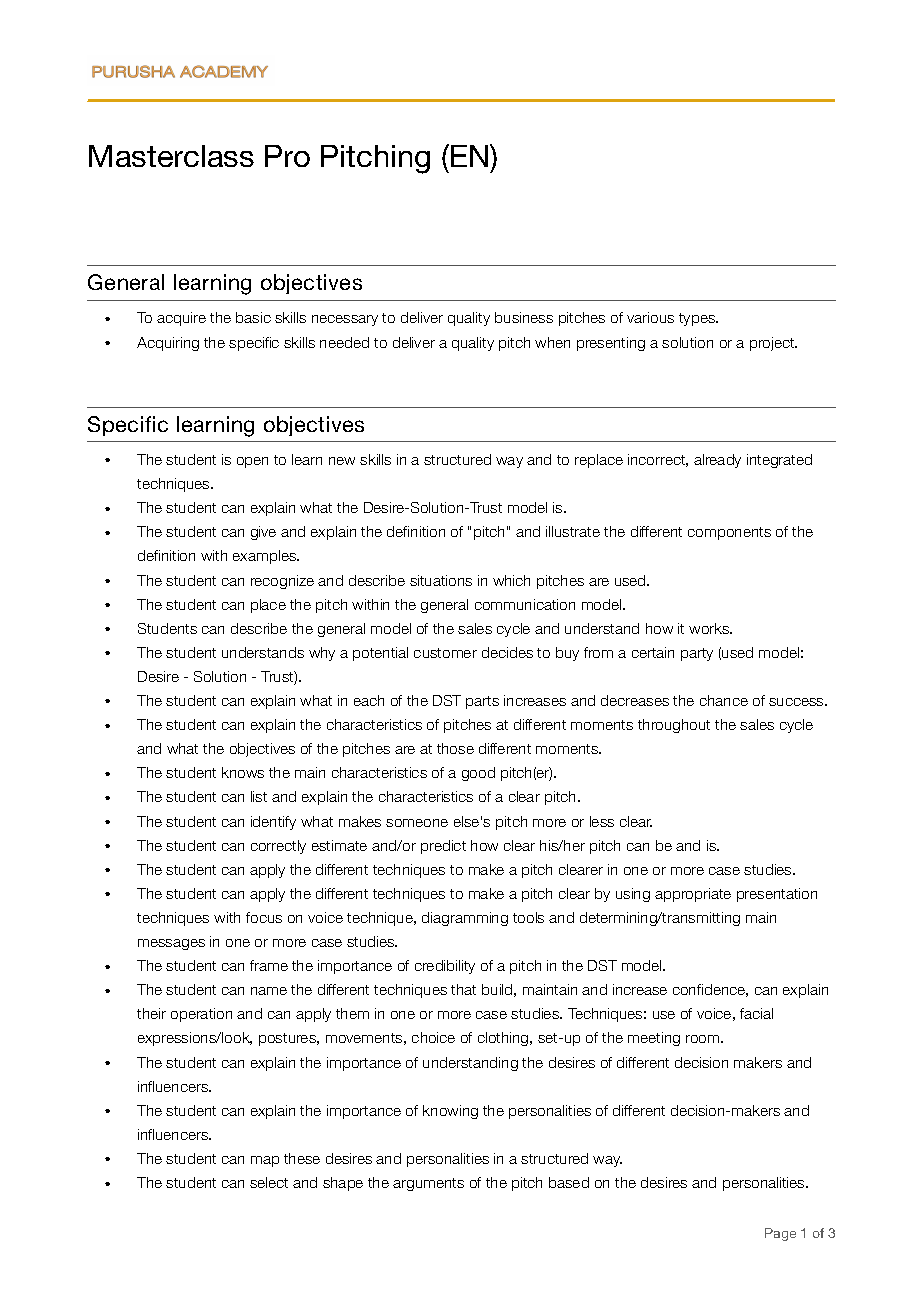 The image size is (924, 1308). I want to click on predict, so click(443, 847).
